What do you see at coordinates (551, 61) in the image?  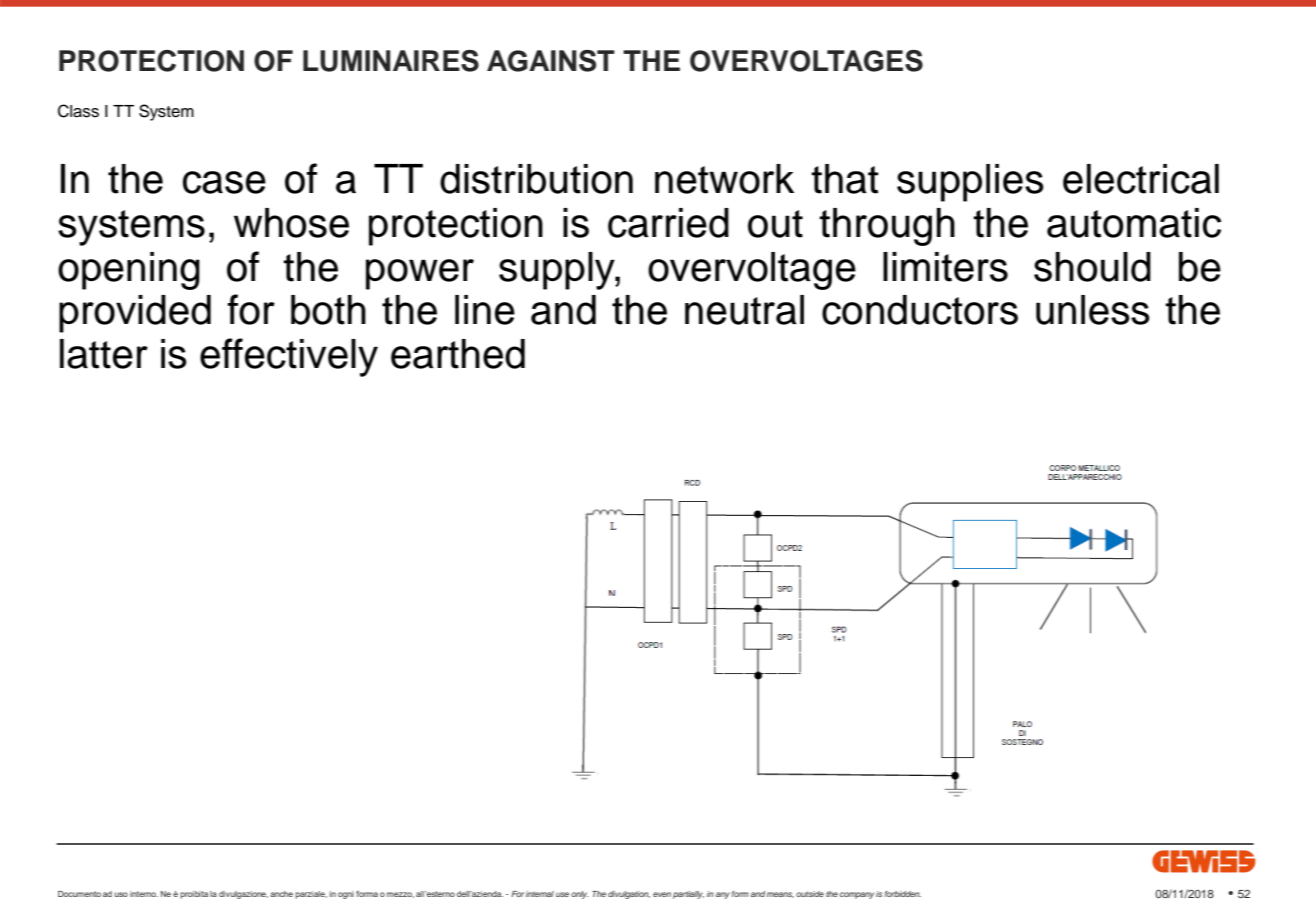 I see `AGAINST` at bounding box center [551, 61].
